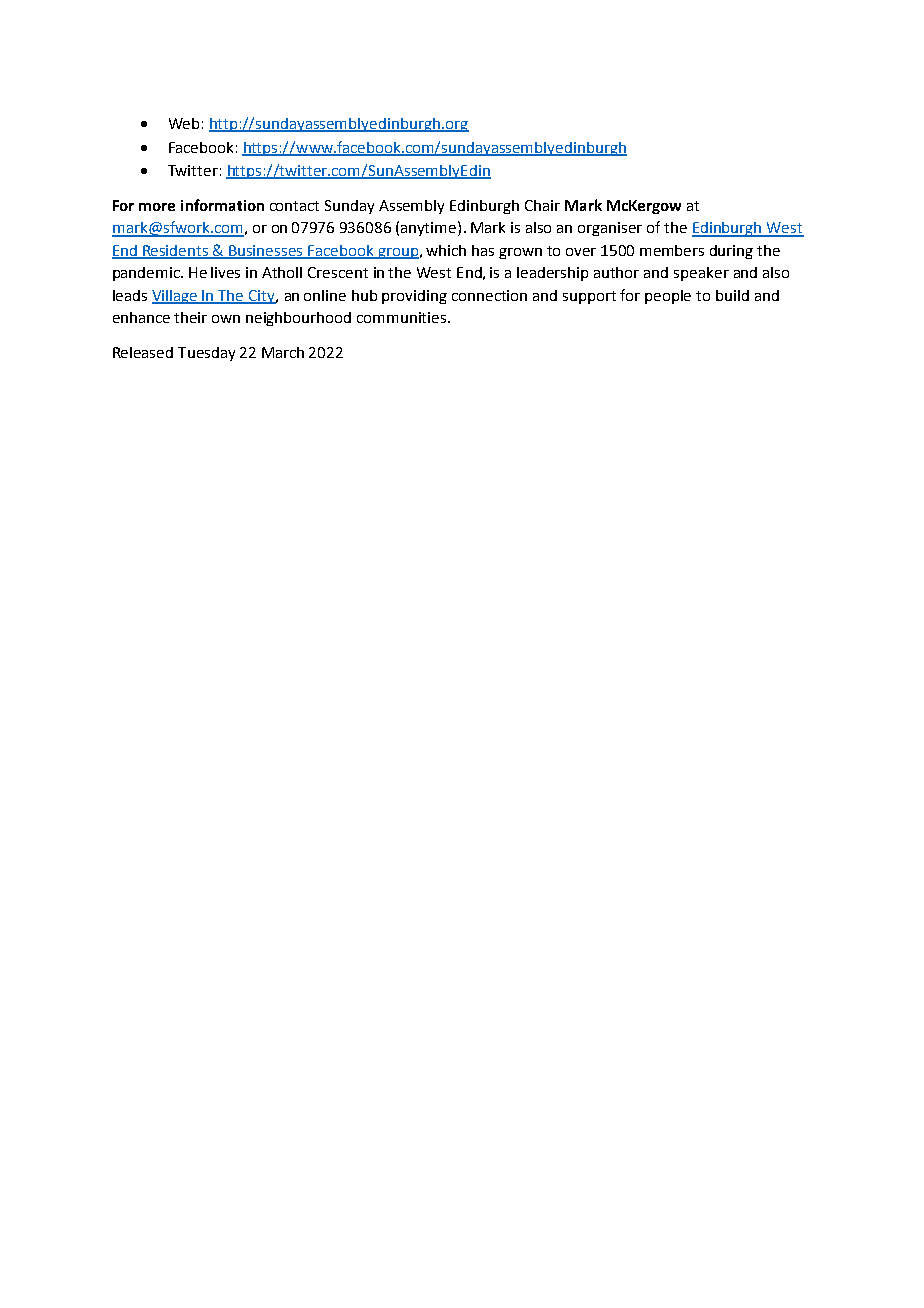 The width and height of the screenshot is (924, 1308). Describe the element at coordinates (206, 354) in the screenshot. I see `Tuesday` at that location.
